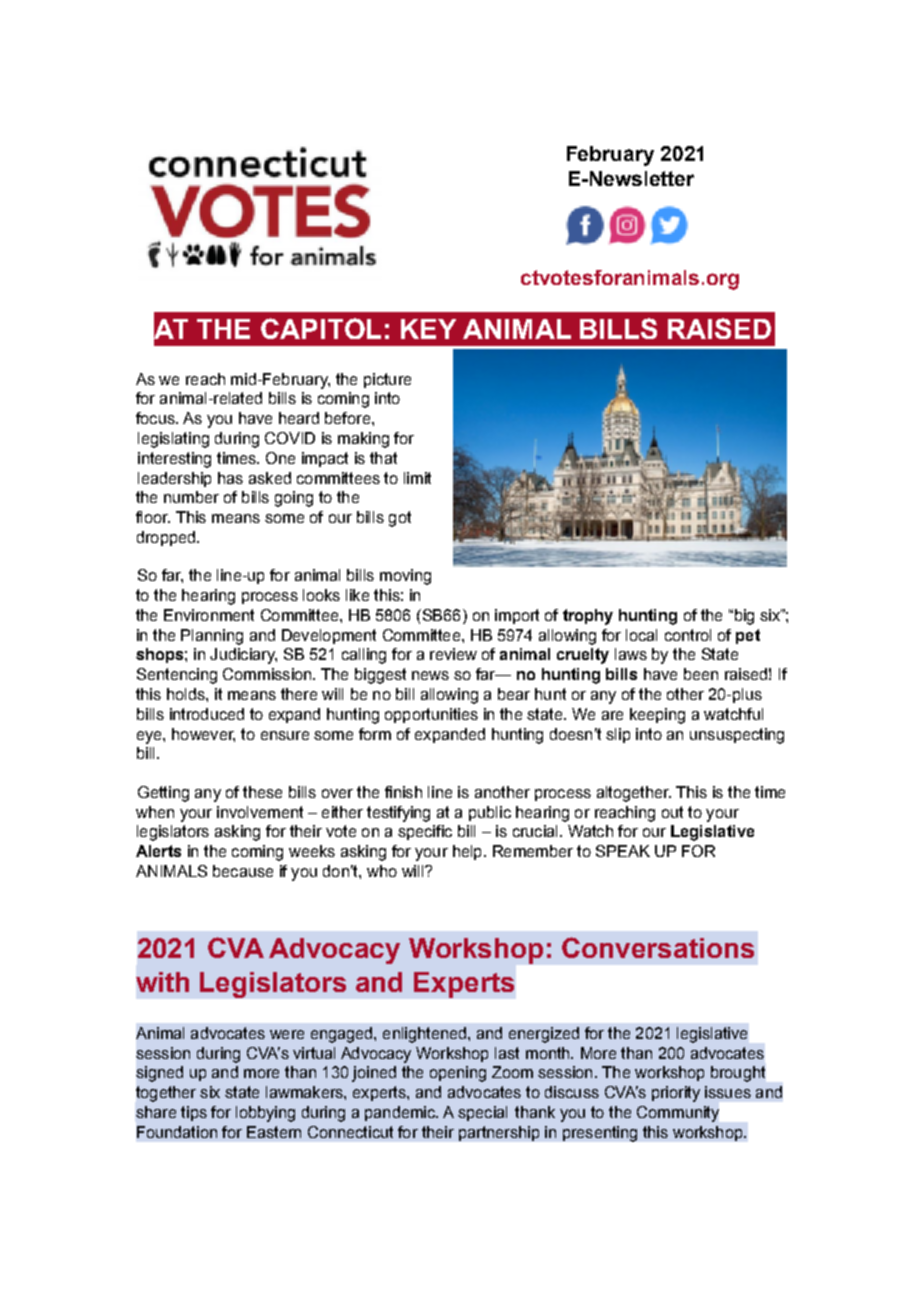  Describe the element at coordinates (243, 871) in the document. I see `because` at that location.
